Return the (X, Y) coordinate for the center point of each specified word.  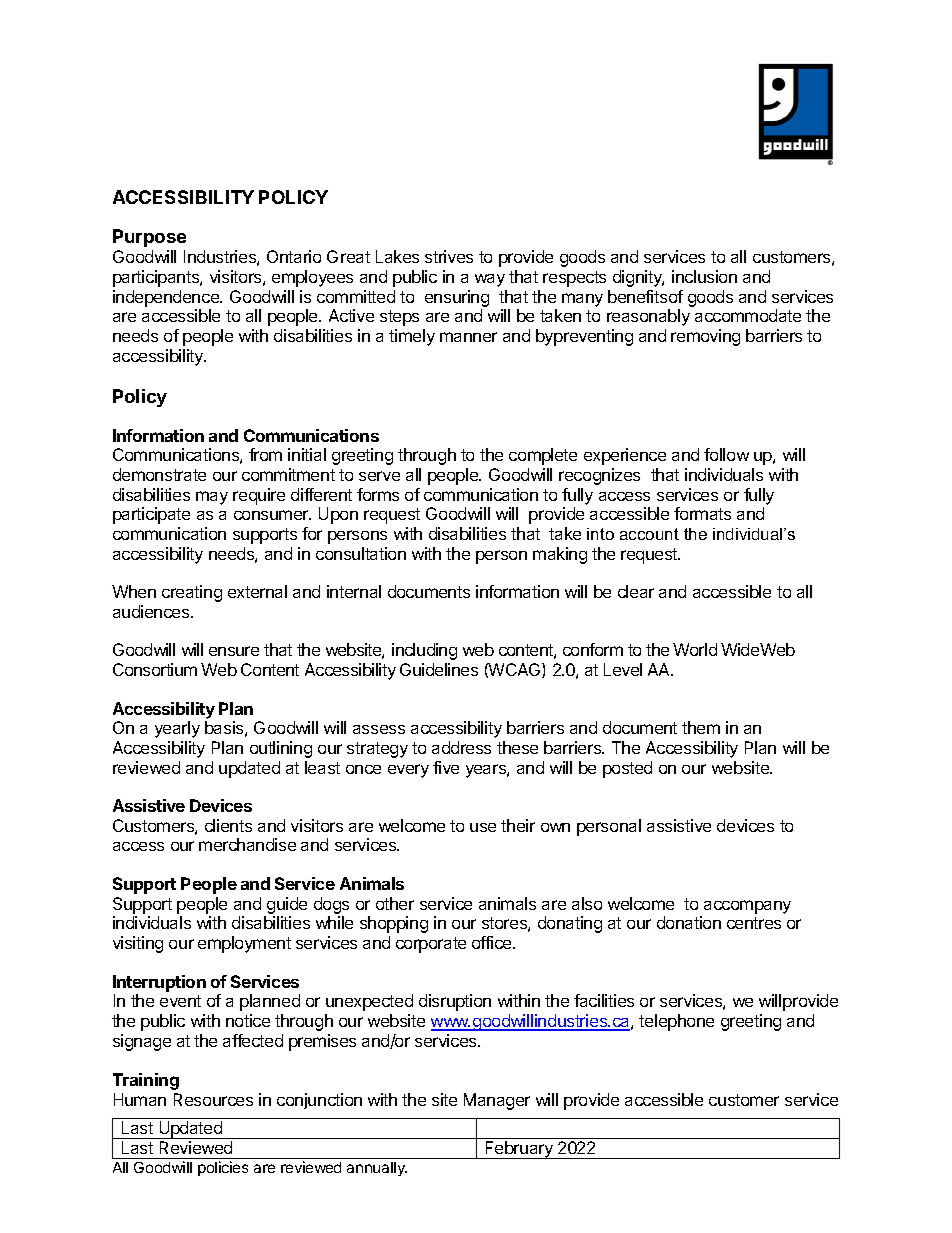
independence (167, 298)
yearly (177, 729)
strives (449, 256)
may (212, 498)
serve (379, 476)
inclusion (704, 276)
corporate (431, 945)
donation (689, 922)
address (461, 747)
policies (223, 1168)
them (701, 727)
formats (702, 513)
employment (244, 944)
